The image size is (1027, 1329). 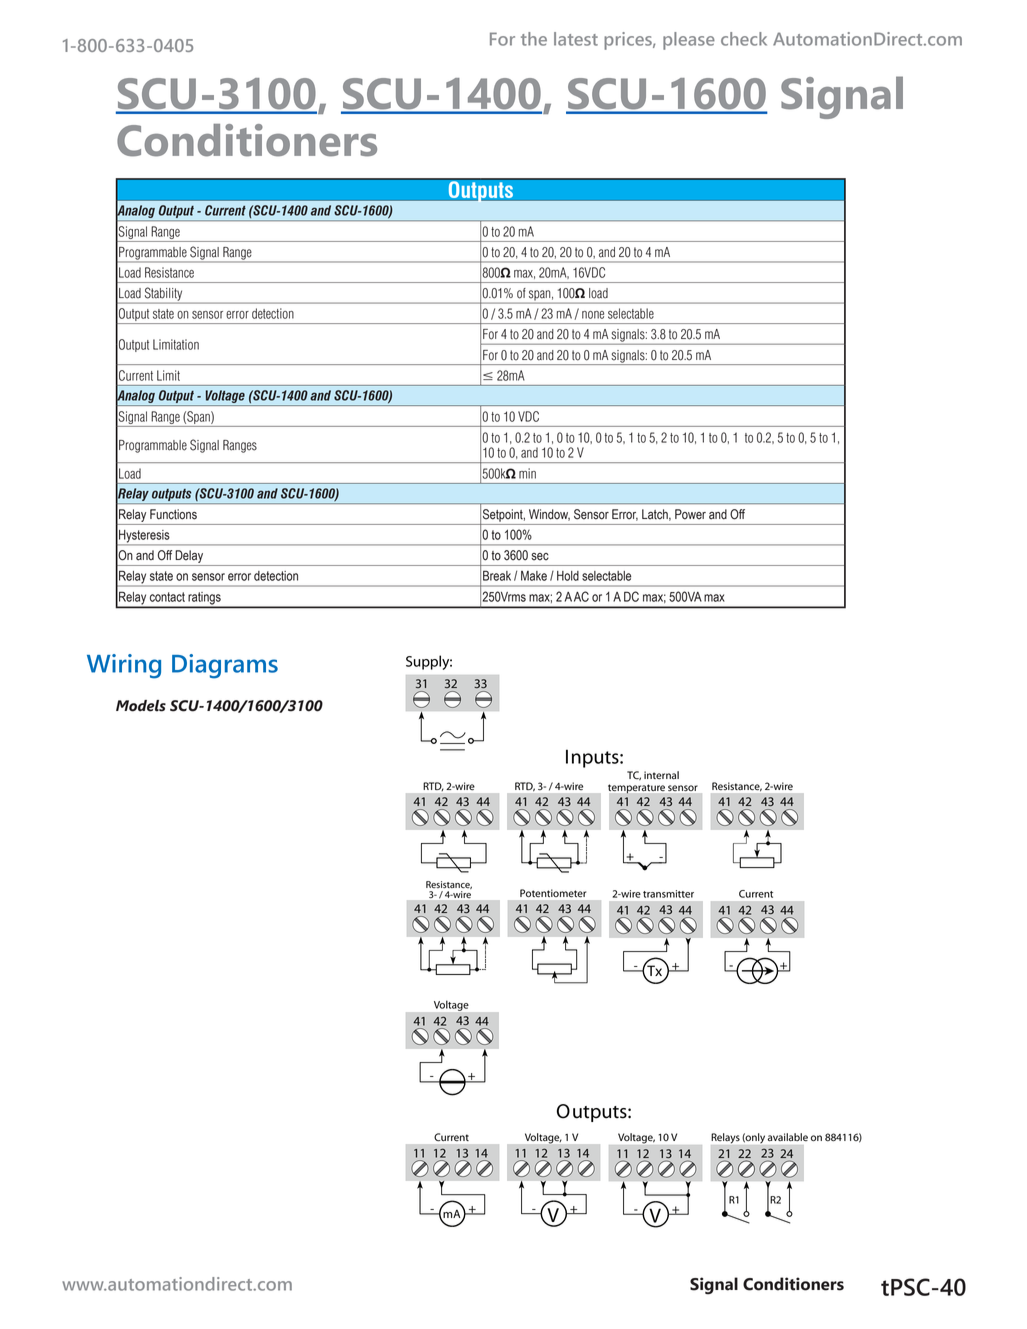 I want to click on none, so click(x=593, y=315).
